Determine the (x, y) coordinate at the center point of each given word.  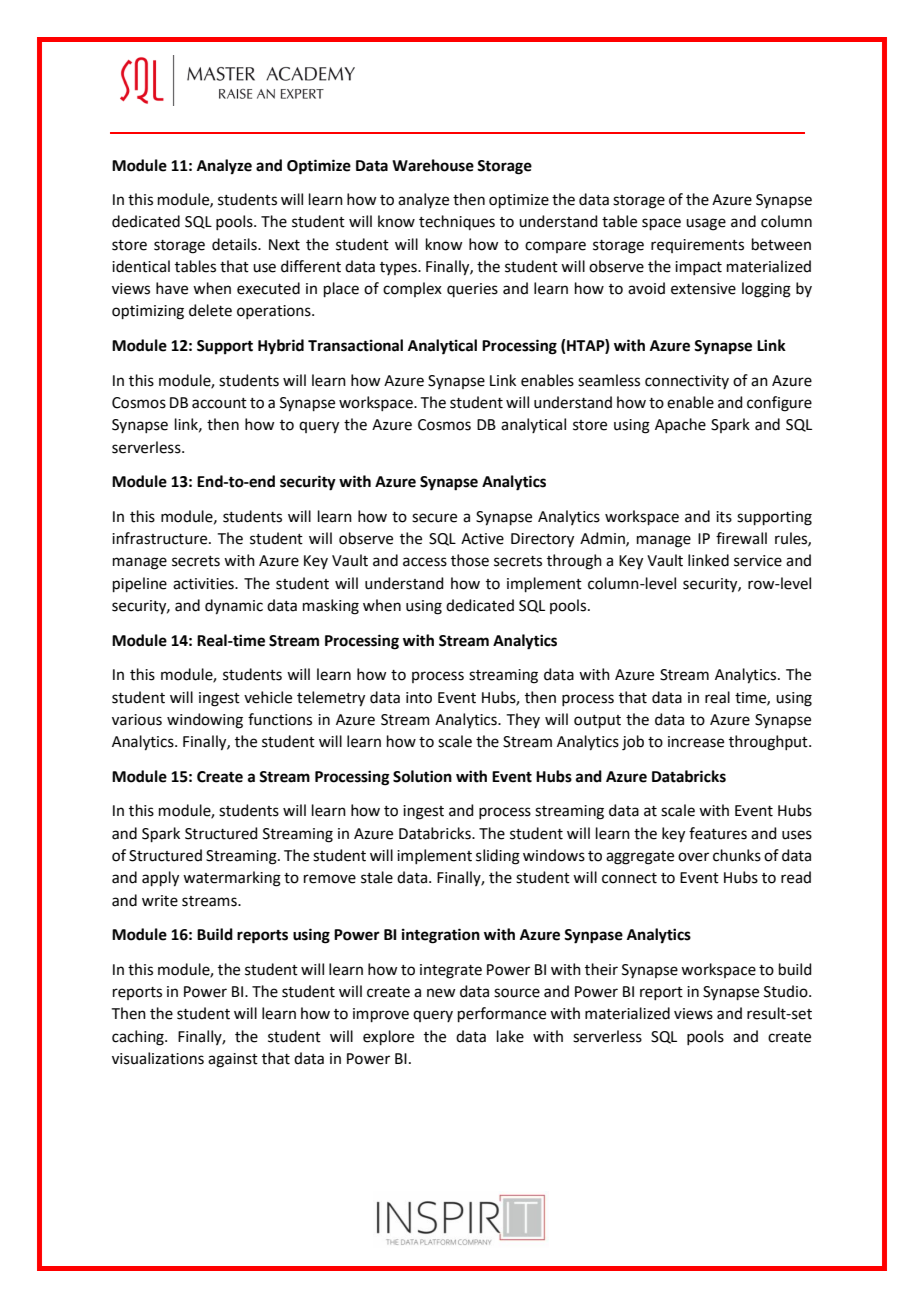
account (219, 403)
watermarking (232, 879)
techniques (457, 222)
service (758, 561)
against (233, 1060)
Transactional (355, 345)
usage (706, 224)
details (235, 244)
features (718, 833)
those (470, 560)
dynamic (234, 607)
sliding (498, 857)
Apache (680, 425)
